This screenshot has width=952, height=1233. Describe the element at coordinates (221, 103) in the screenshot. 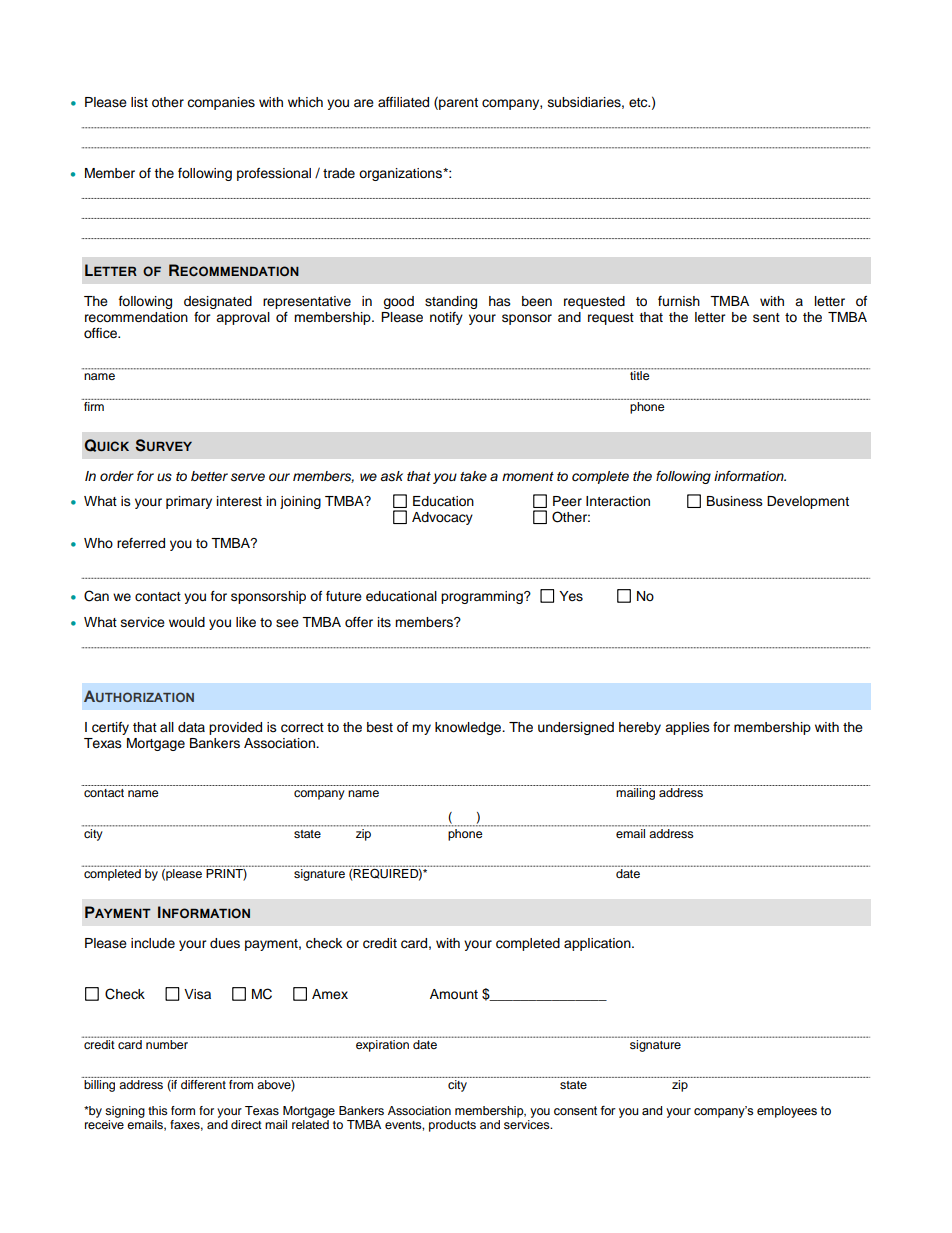

I see `companies` at that location.
